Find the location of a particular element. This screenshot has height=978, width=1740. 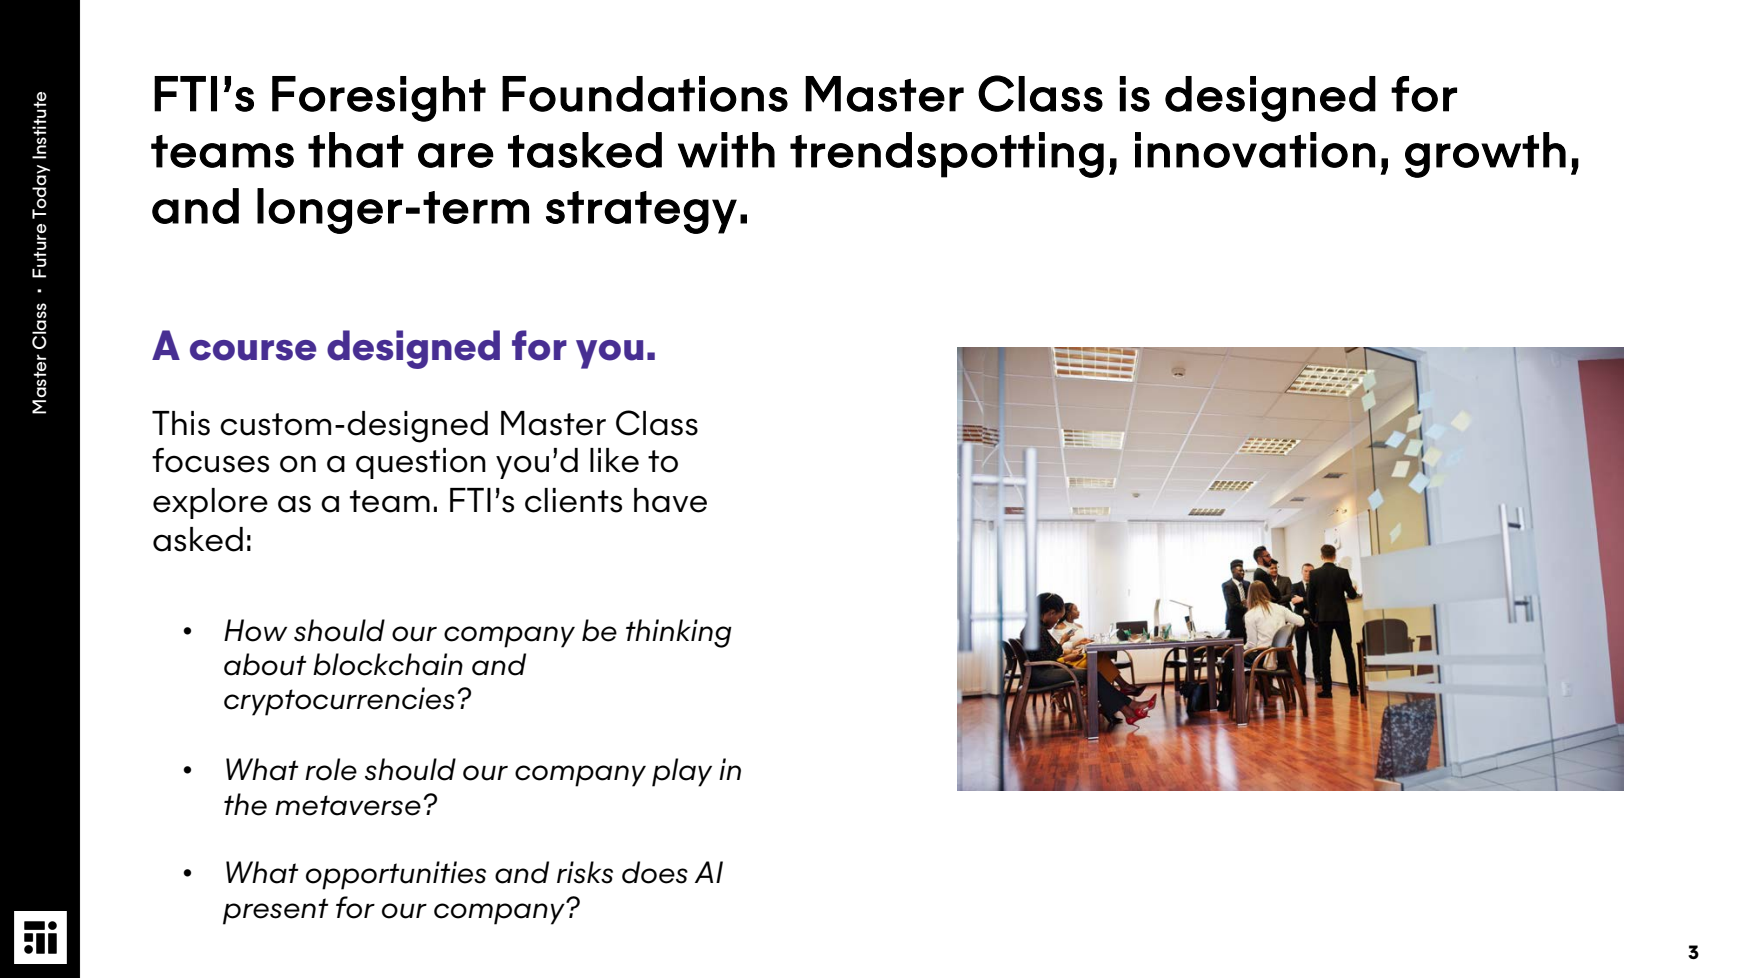

innovation is located at coordinates (1255, 150).
